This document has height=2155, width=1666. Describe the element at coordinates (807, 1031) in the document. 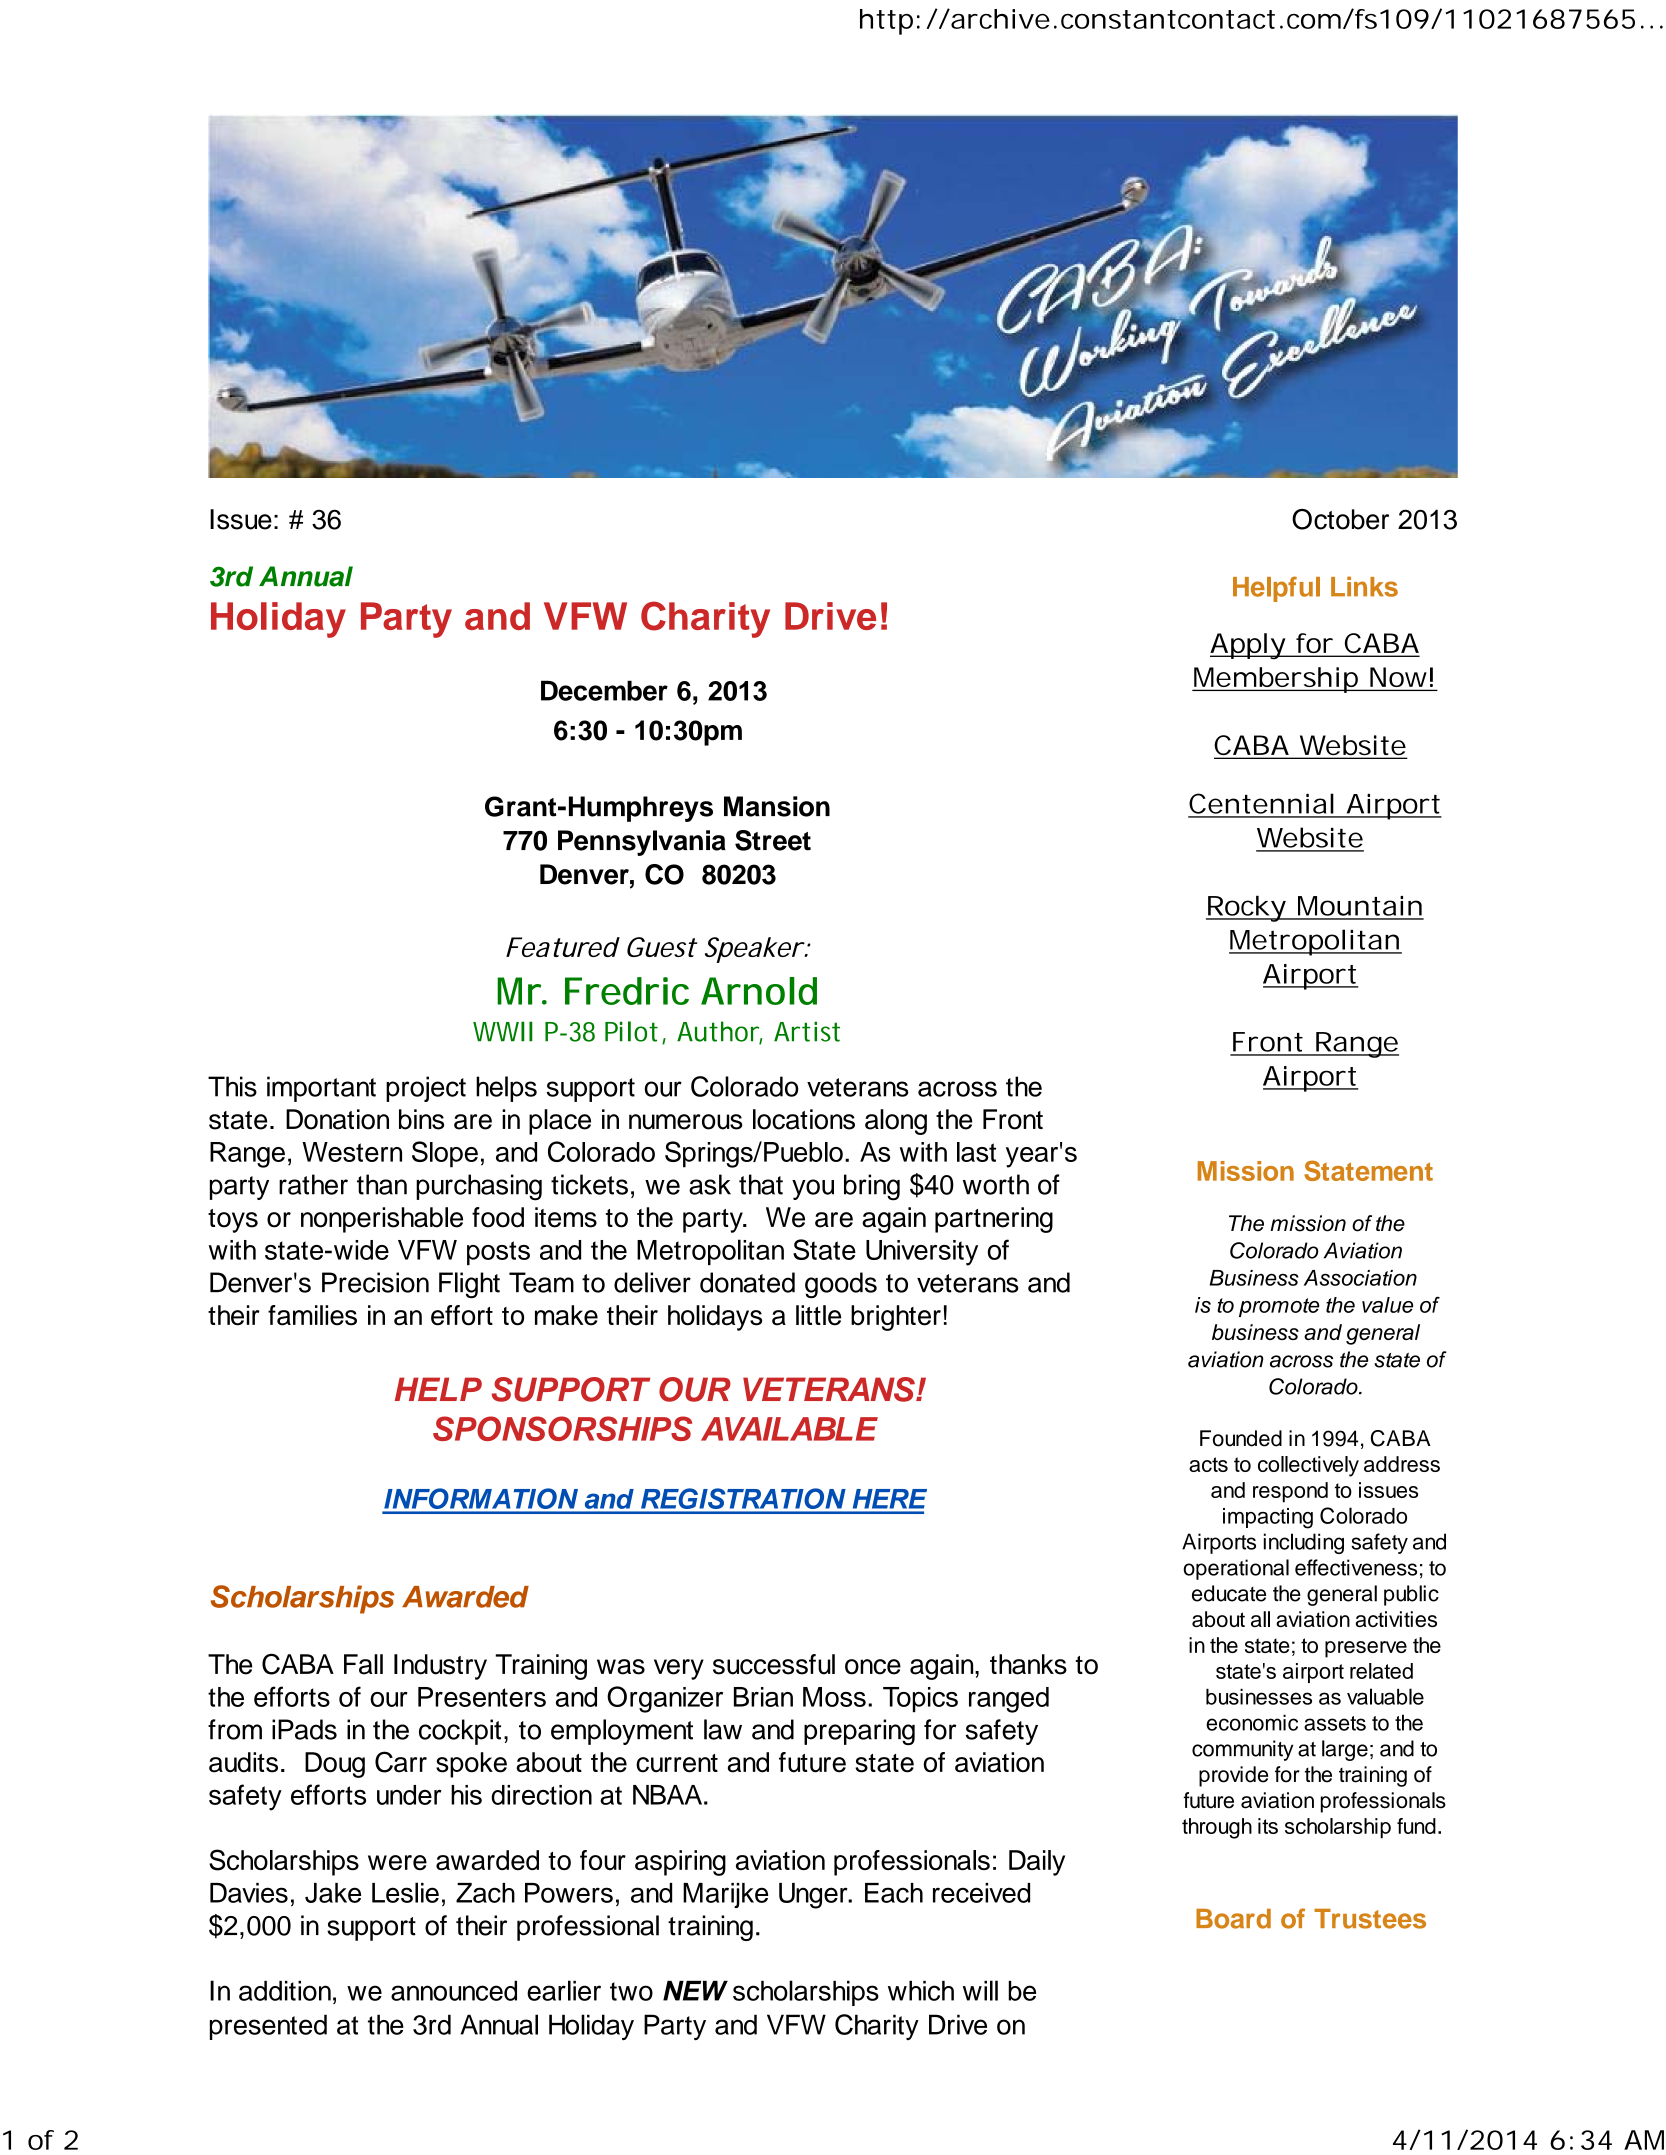

I see `Artist` at that location.
